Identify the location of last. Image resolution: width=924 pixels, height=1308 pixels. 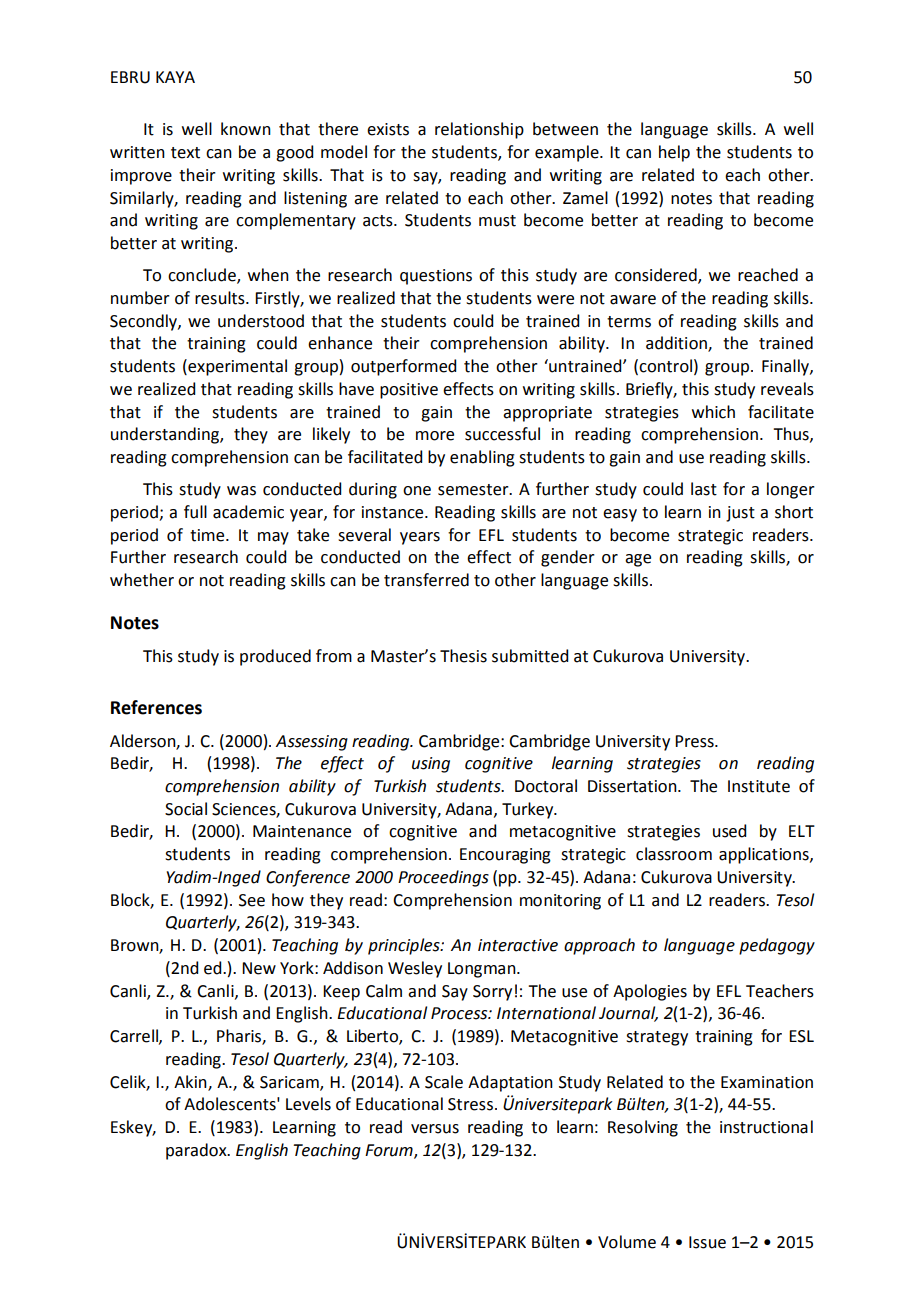
(704, 489).
